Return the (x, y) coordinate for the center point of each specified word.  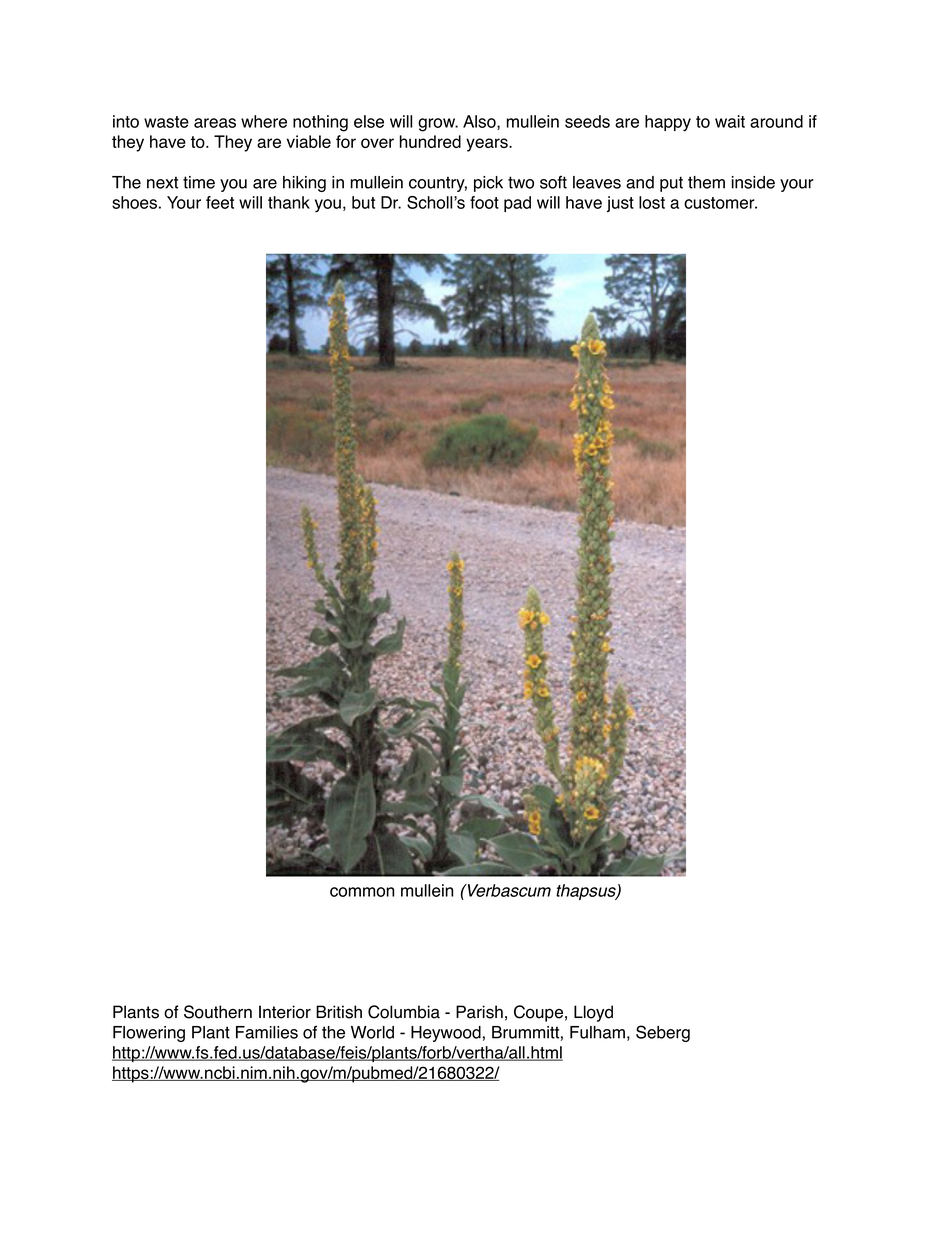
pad (517, 204)
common (362, 892)
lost (652, 202)
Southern (218, 1012)
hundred (430, 141)
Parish (479, 1012)
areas (215, 123)
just (620, 204)
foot (484, 202)
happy (668, 123)
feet (220, 202)
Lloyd (593, 1013)
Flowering (149, 1034)
